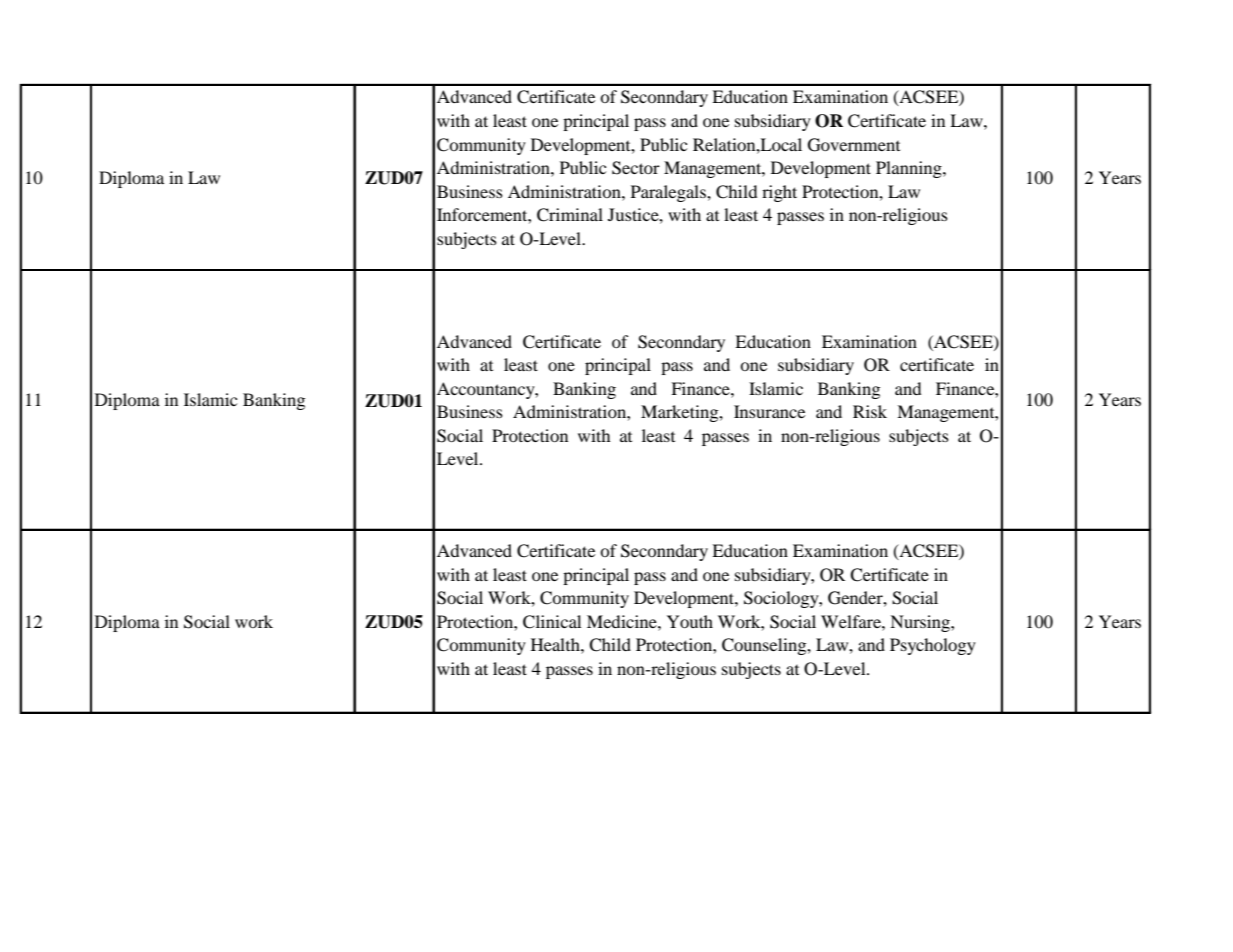  What do you see at coordinates (570, 215) in the screenshot?
I see `Criminal` at bounding box center [570, 215].
